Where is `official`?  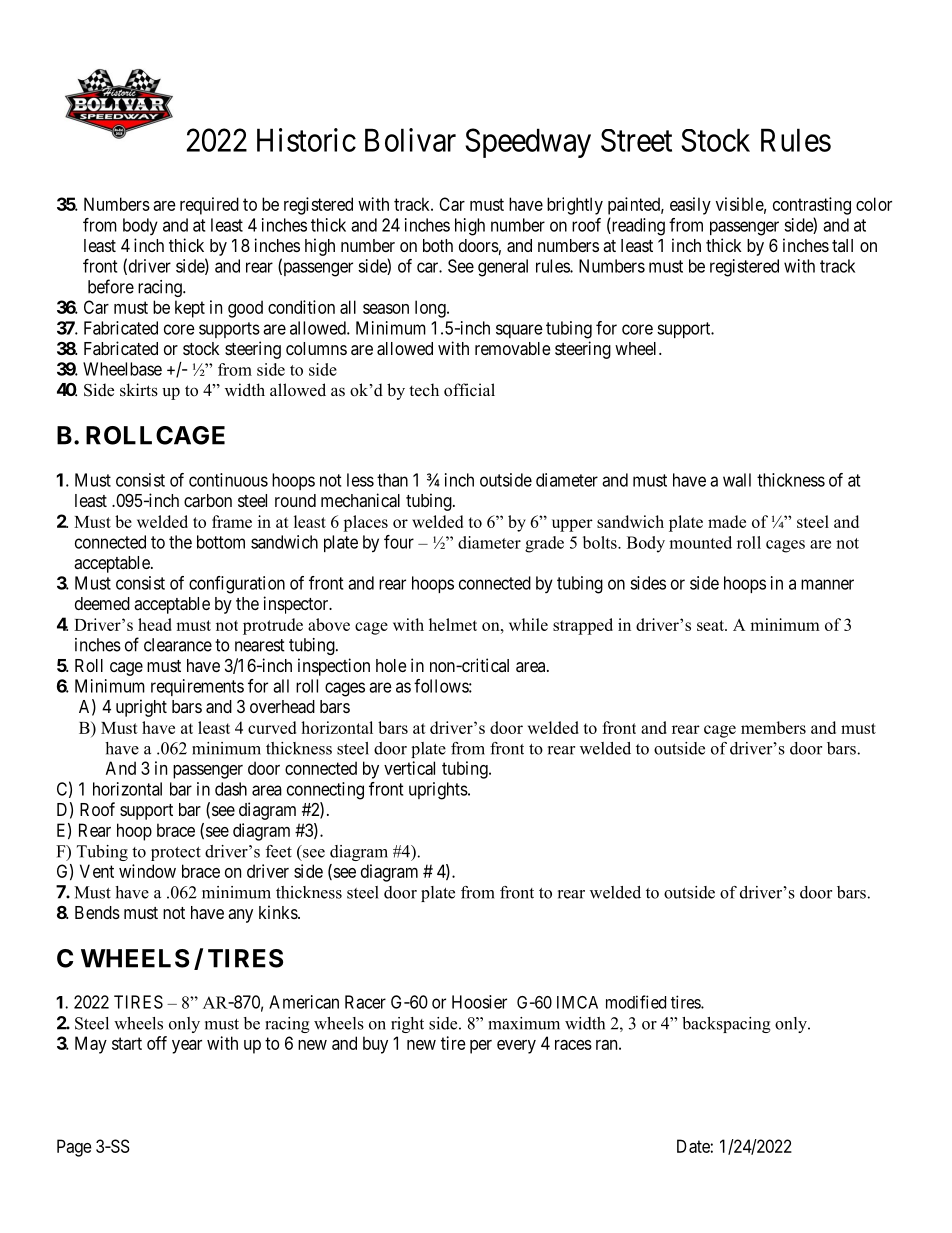
official is located at coordinates (469, 390).
